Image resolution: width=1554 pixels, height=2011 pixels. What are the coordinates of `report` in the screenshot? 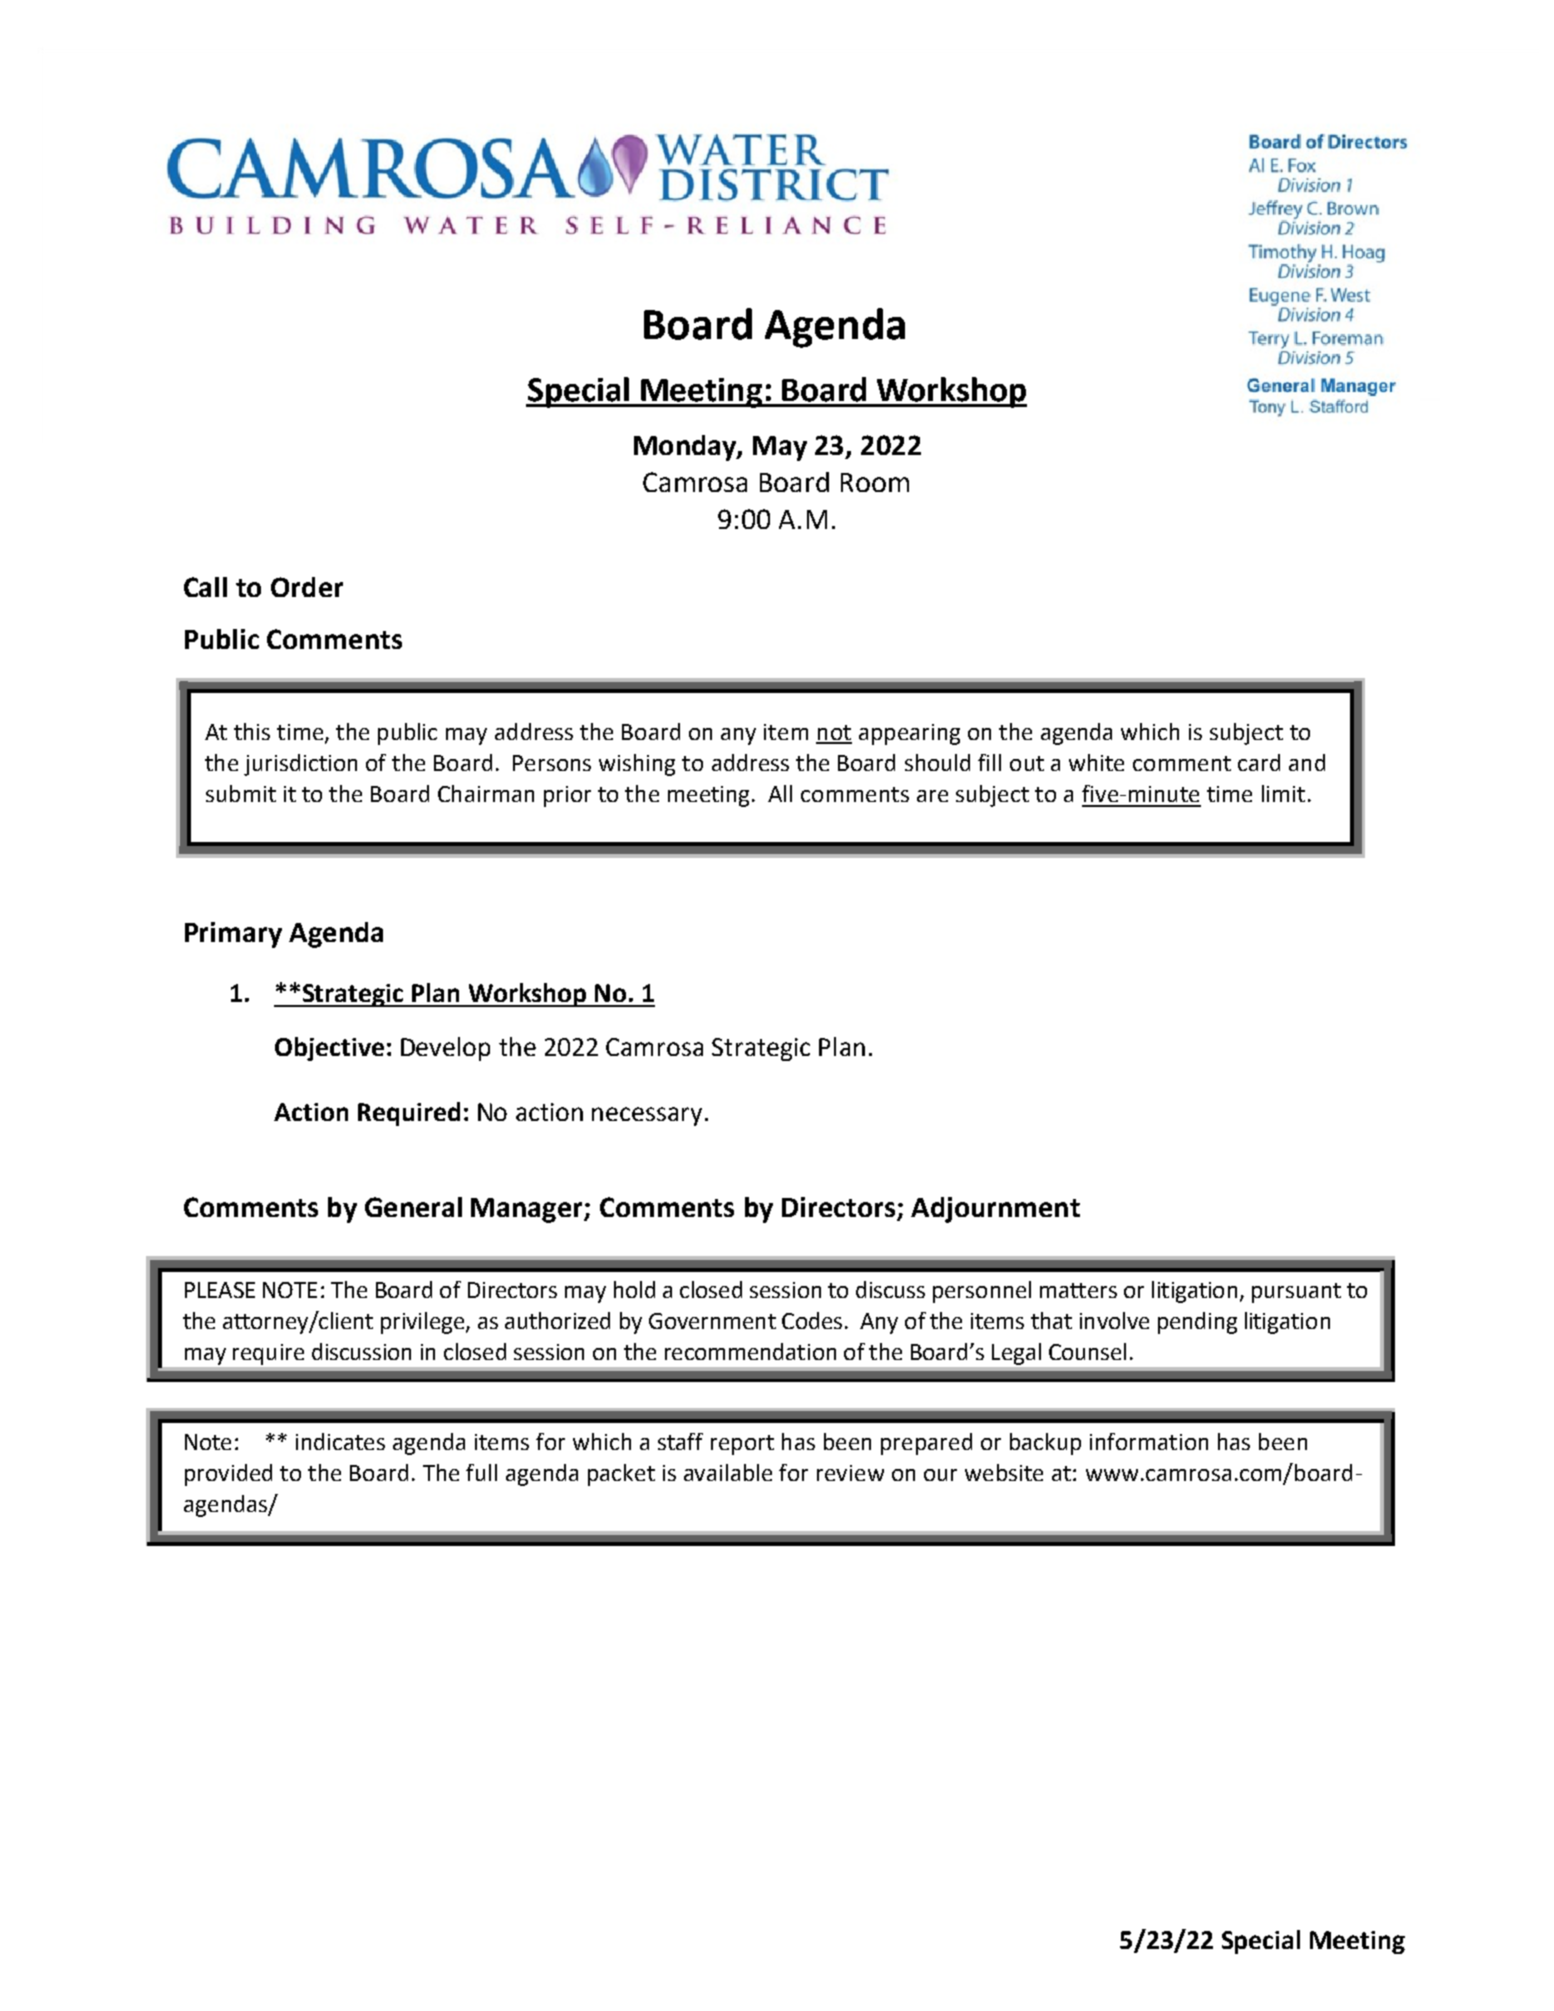 It's located at (742, 1445).
